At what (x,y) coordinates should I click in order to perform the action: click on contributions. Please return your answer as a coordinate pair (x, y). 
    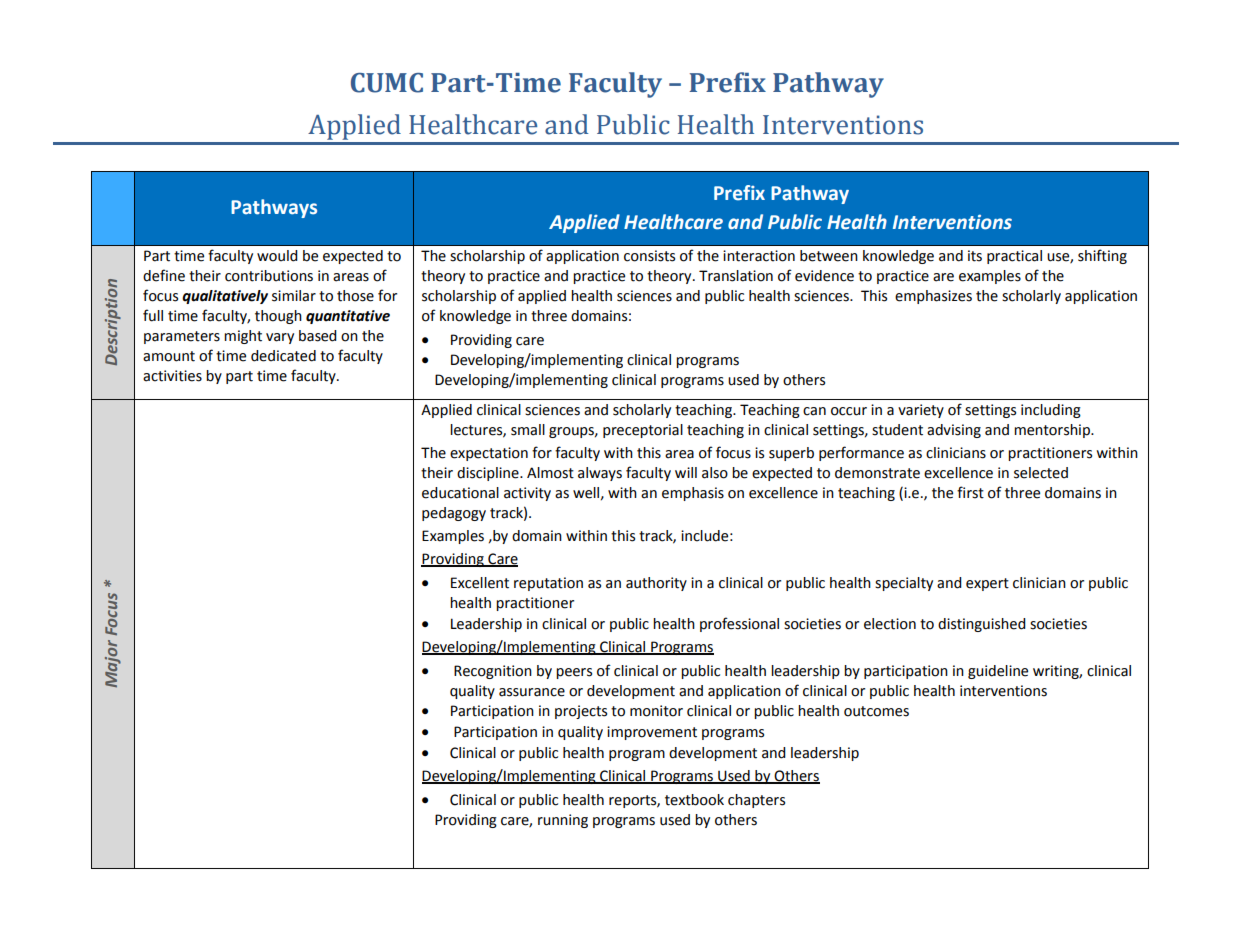
    Looking at the image, I should click on (269, 276).
